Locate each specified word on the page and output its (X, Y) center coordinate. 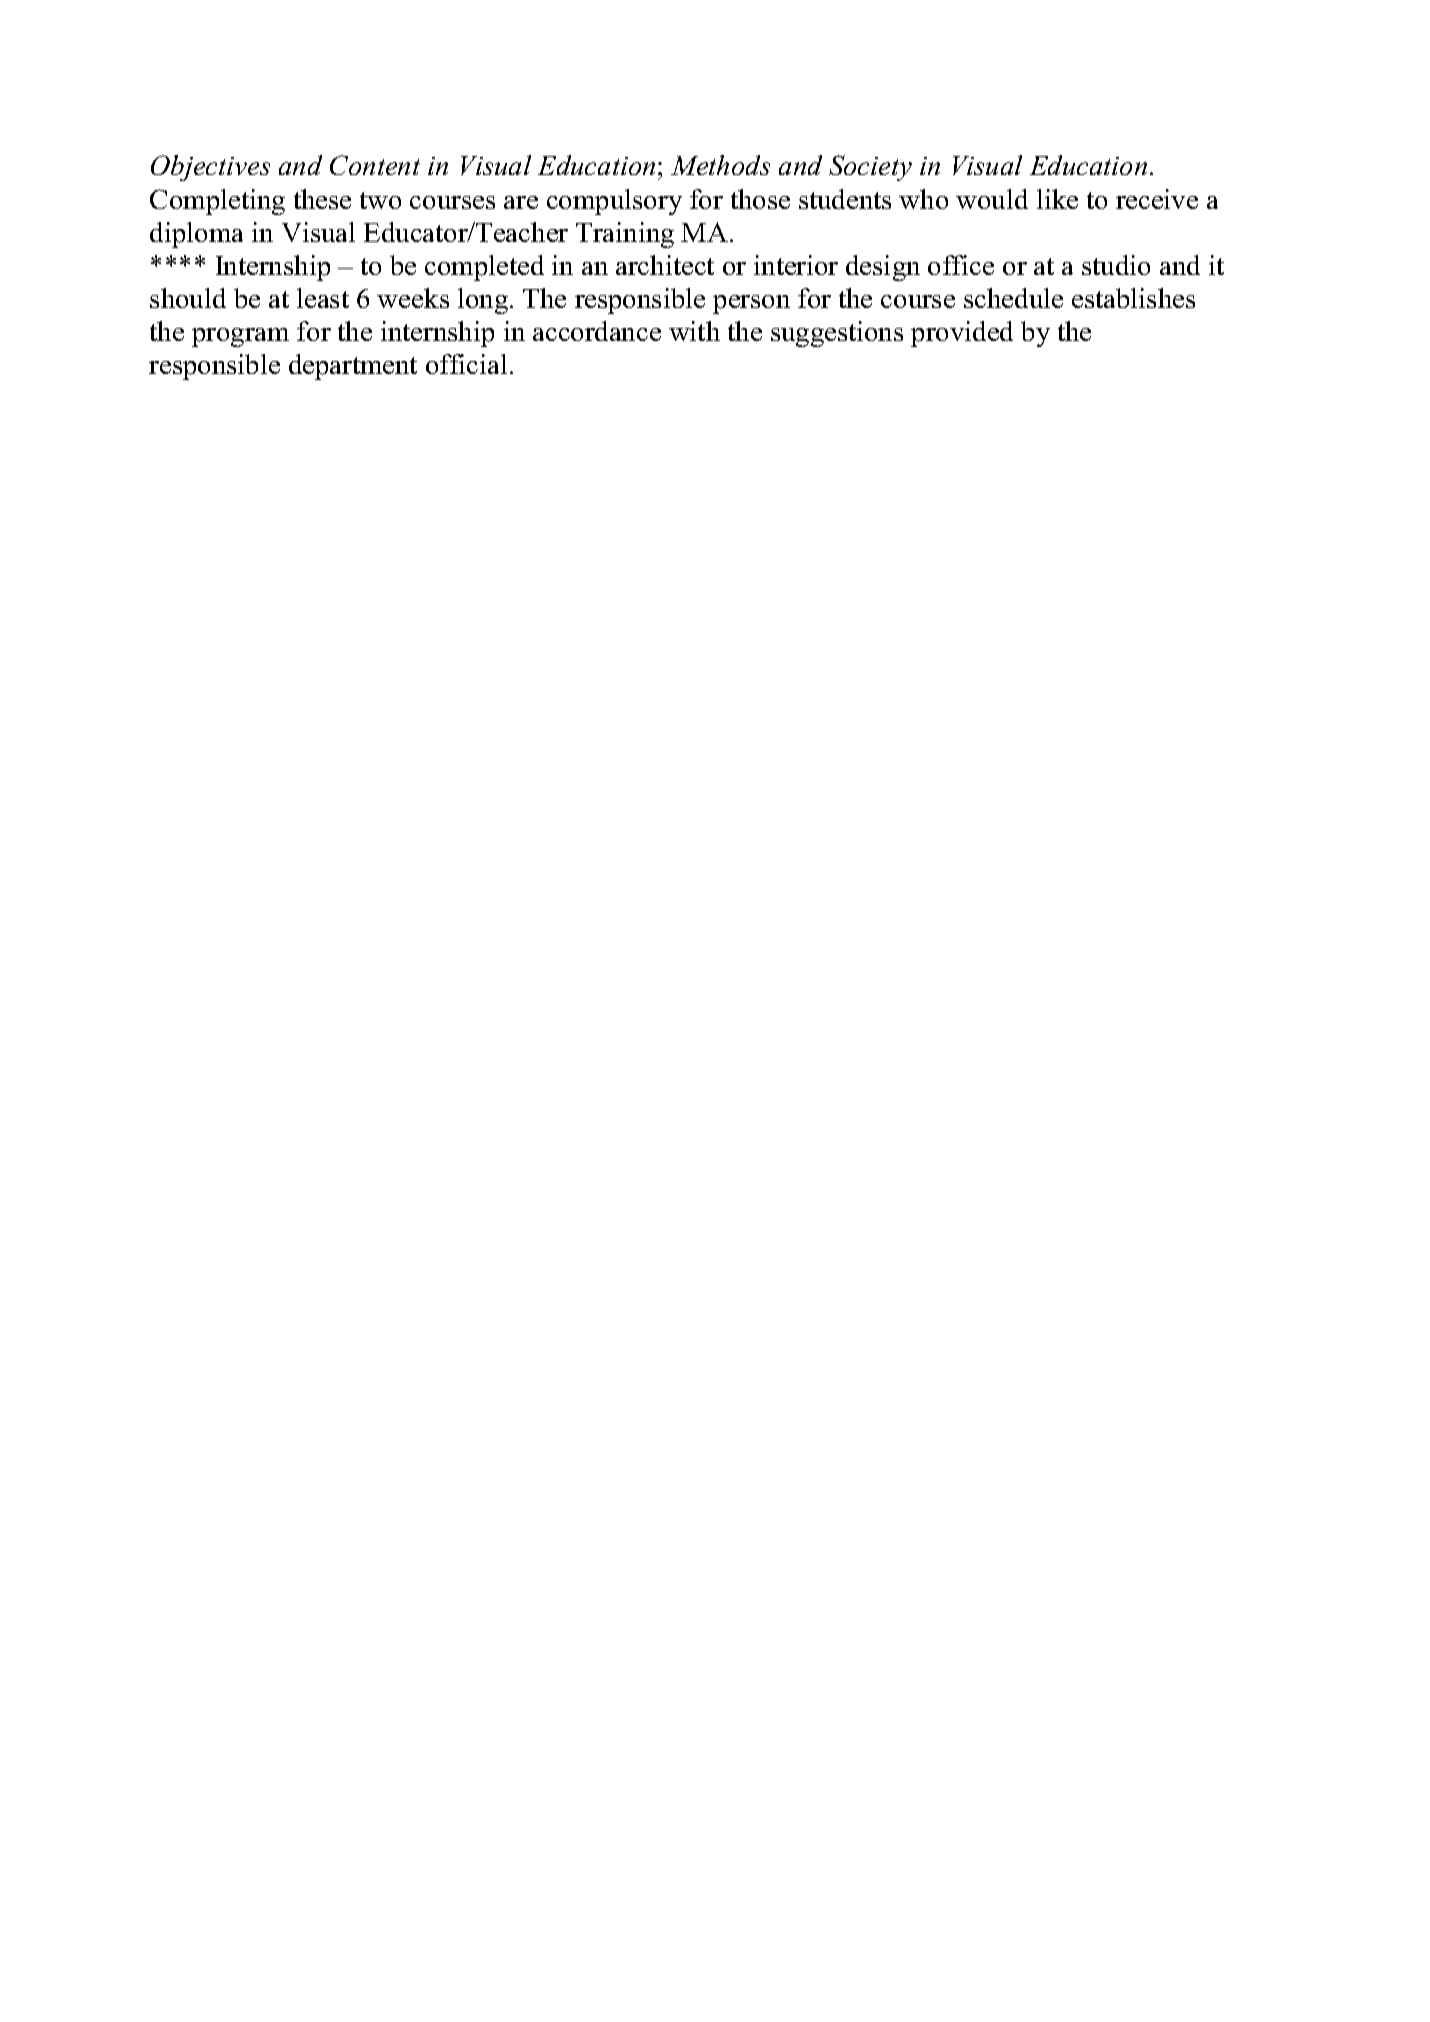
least (323, 298)
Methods (720, 165)
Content (375, 165)
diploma (196, 235)
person (751, 304)
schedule (1013, 298)
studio (1116, 265)
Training (625, 235)
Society (870, 168)
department (353, 367)
